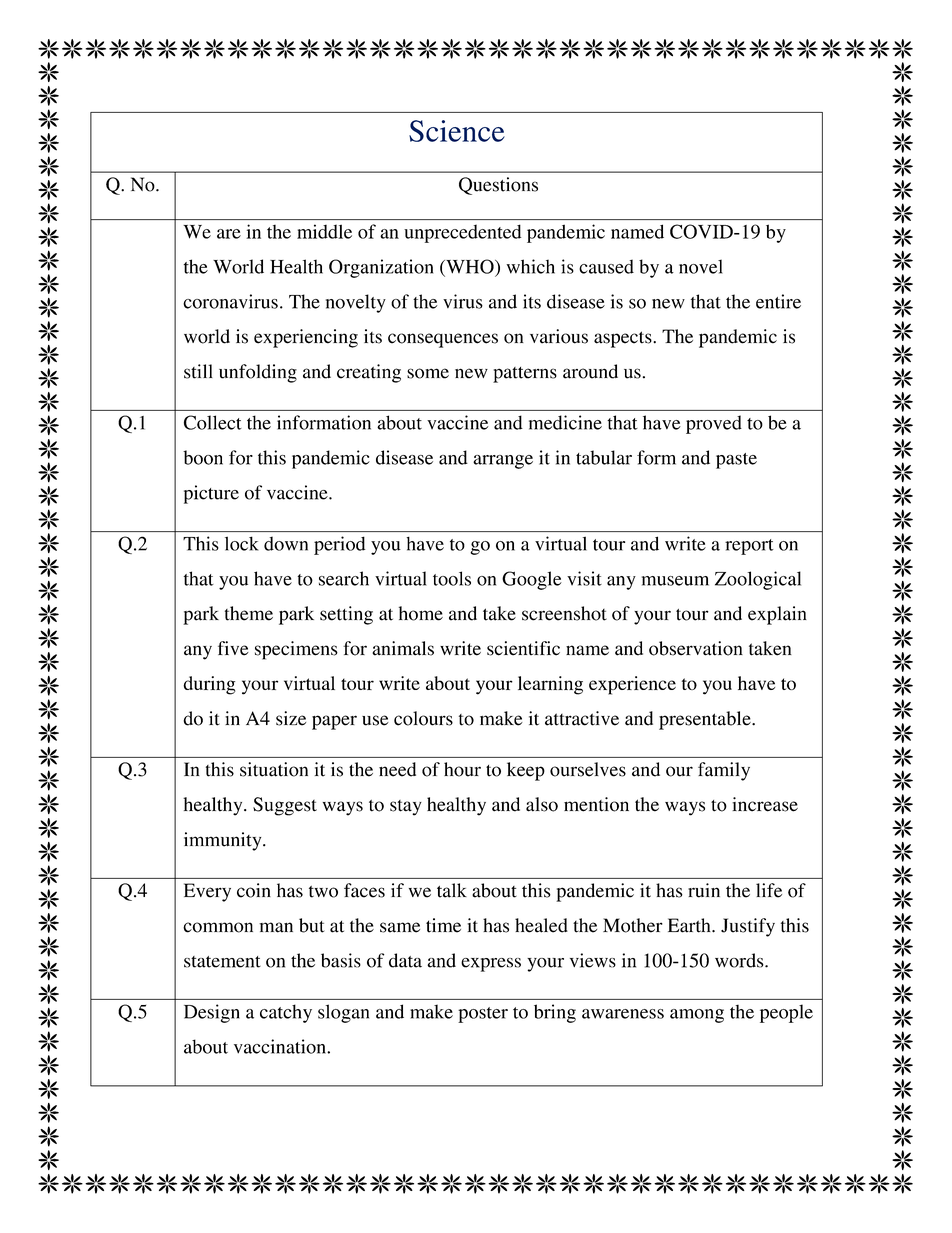 The image size is (952, 1233). I want to click on size, so click(291, 718).
